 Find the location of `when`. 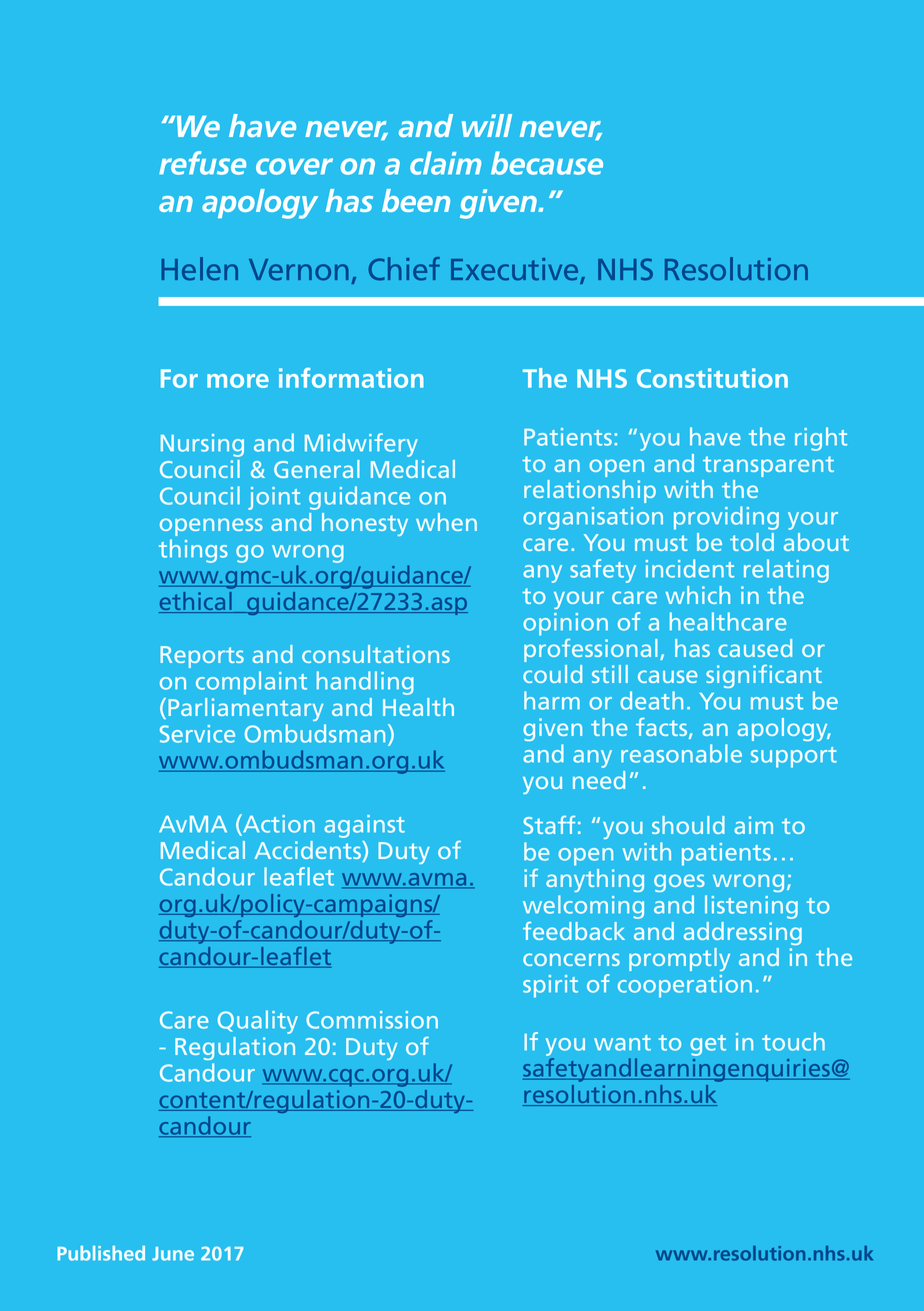

when is located at coordinates (446, 522).
